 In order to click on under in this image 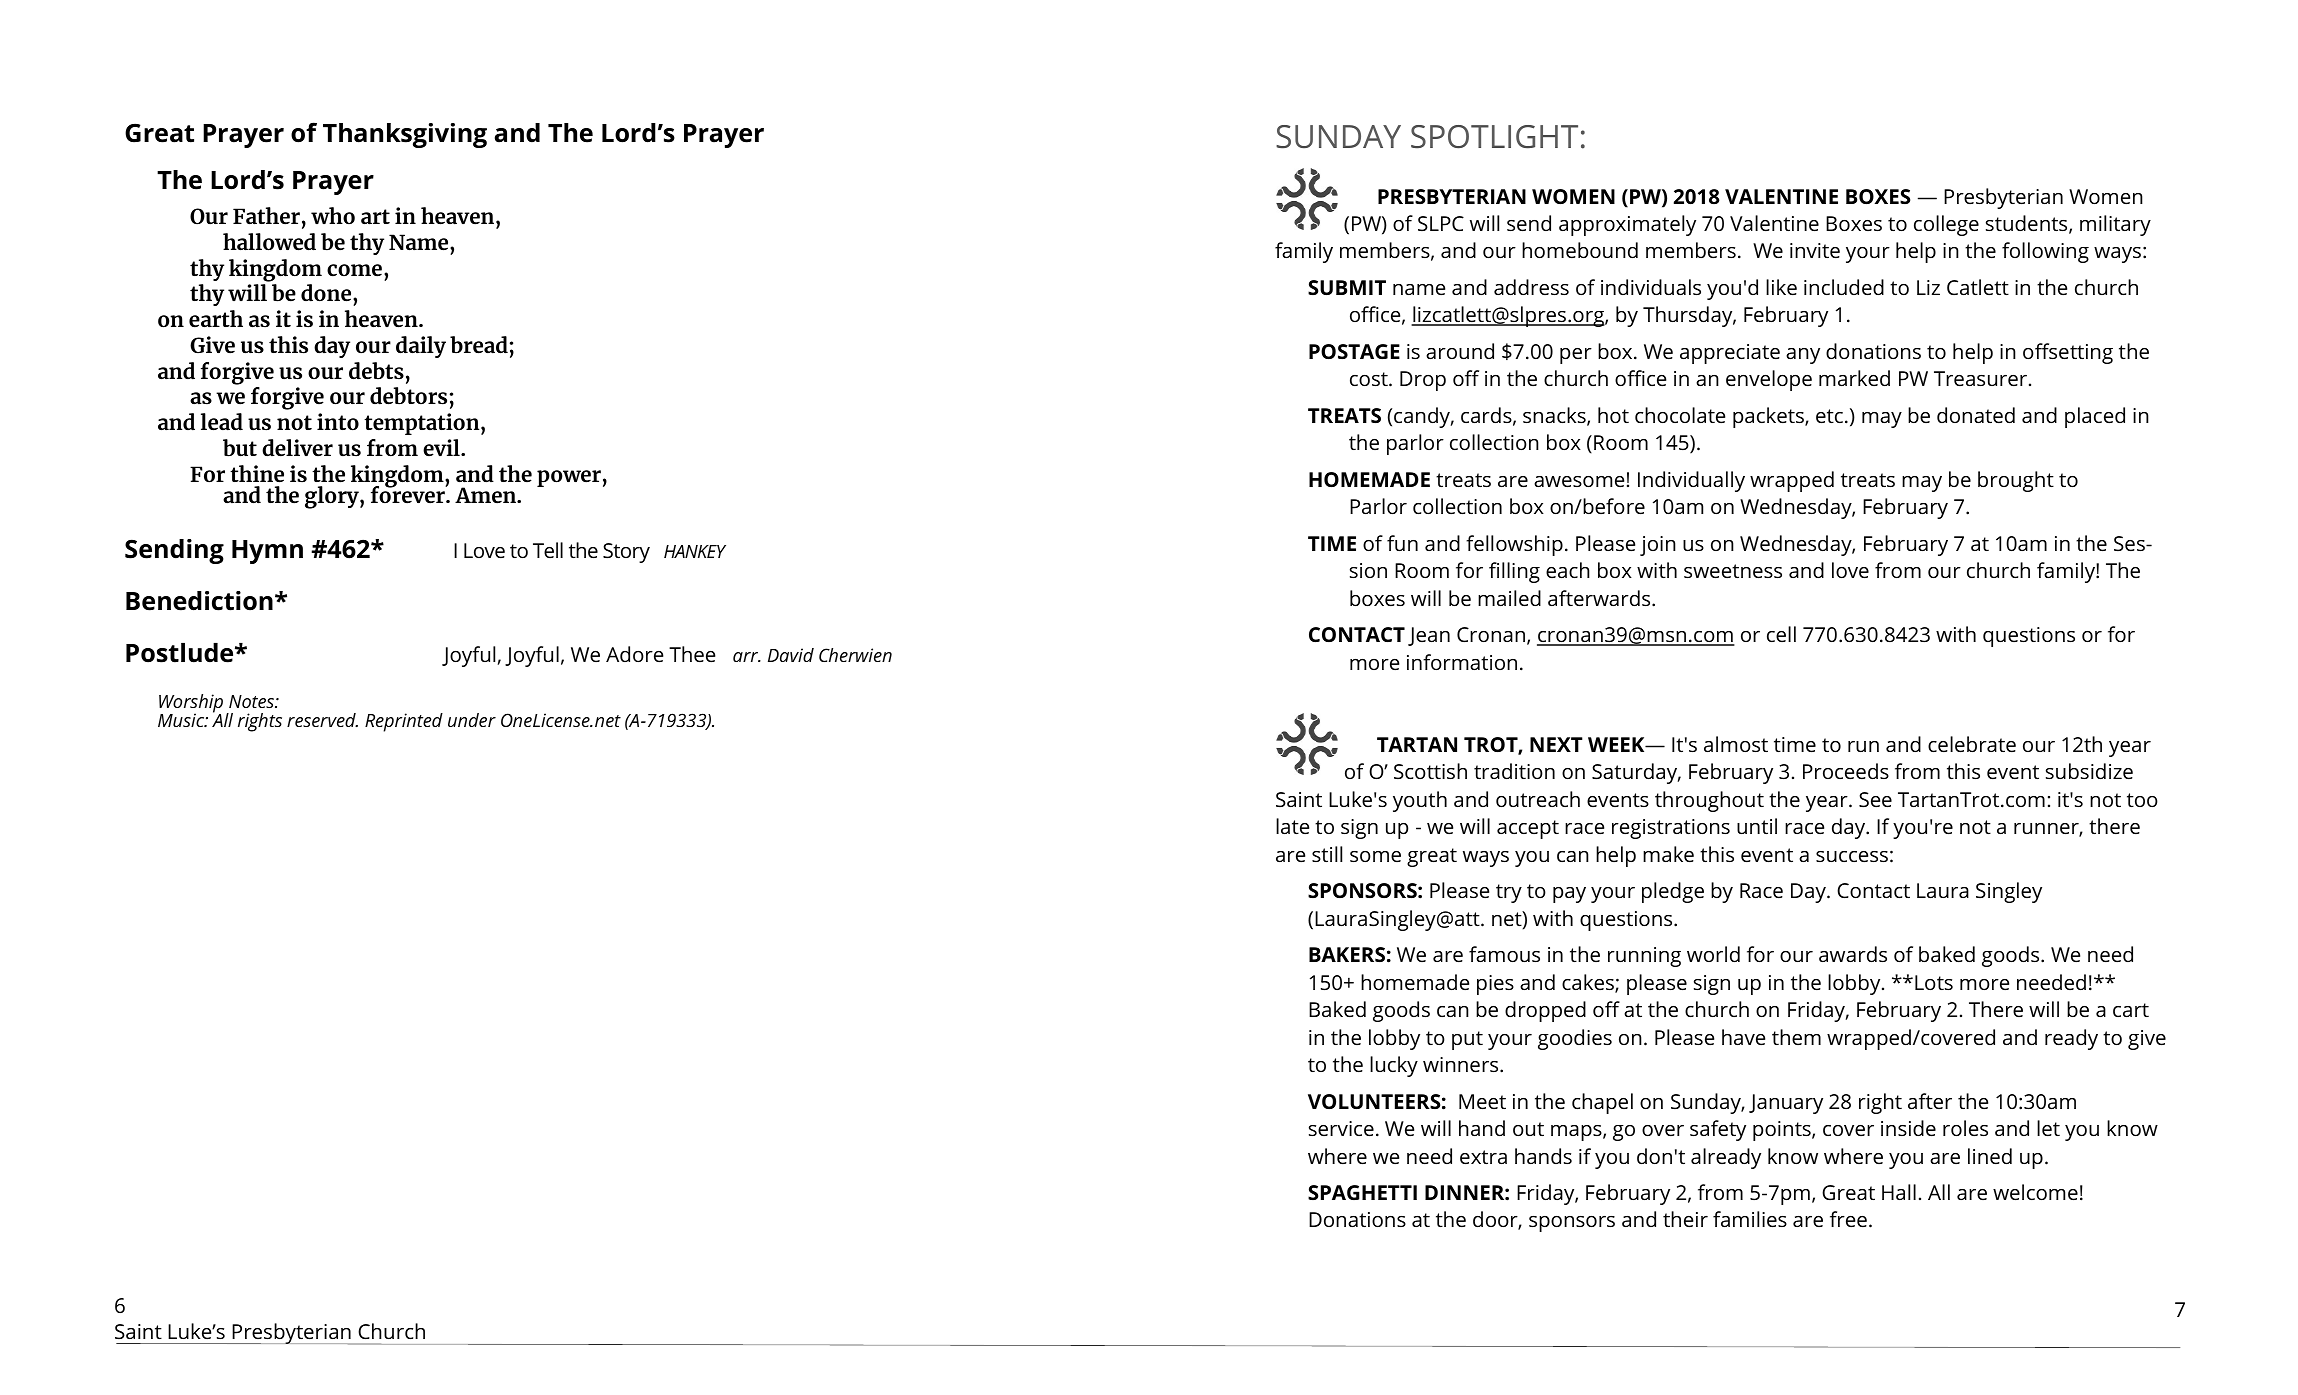, I will do `click(472, 720)`.
